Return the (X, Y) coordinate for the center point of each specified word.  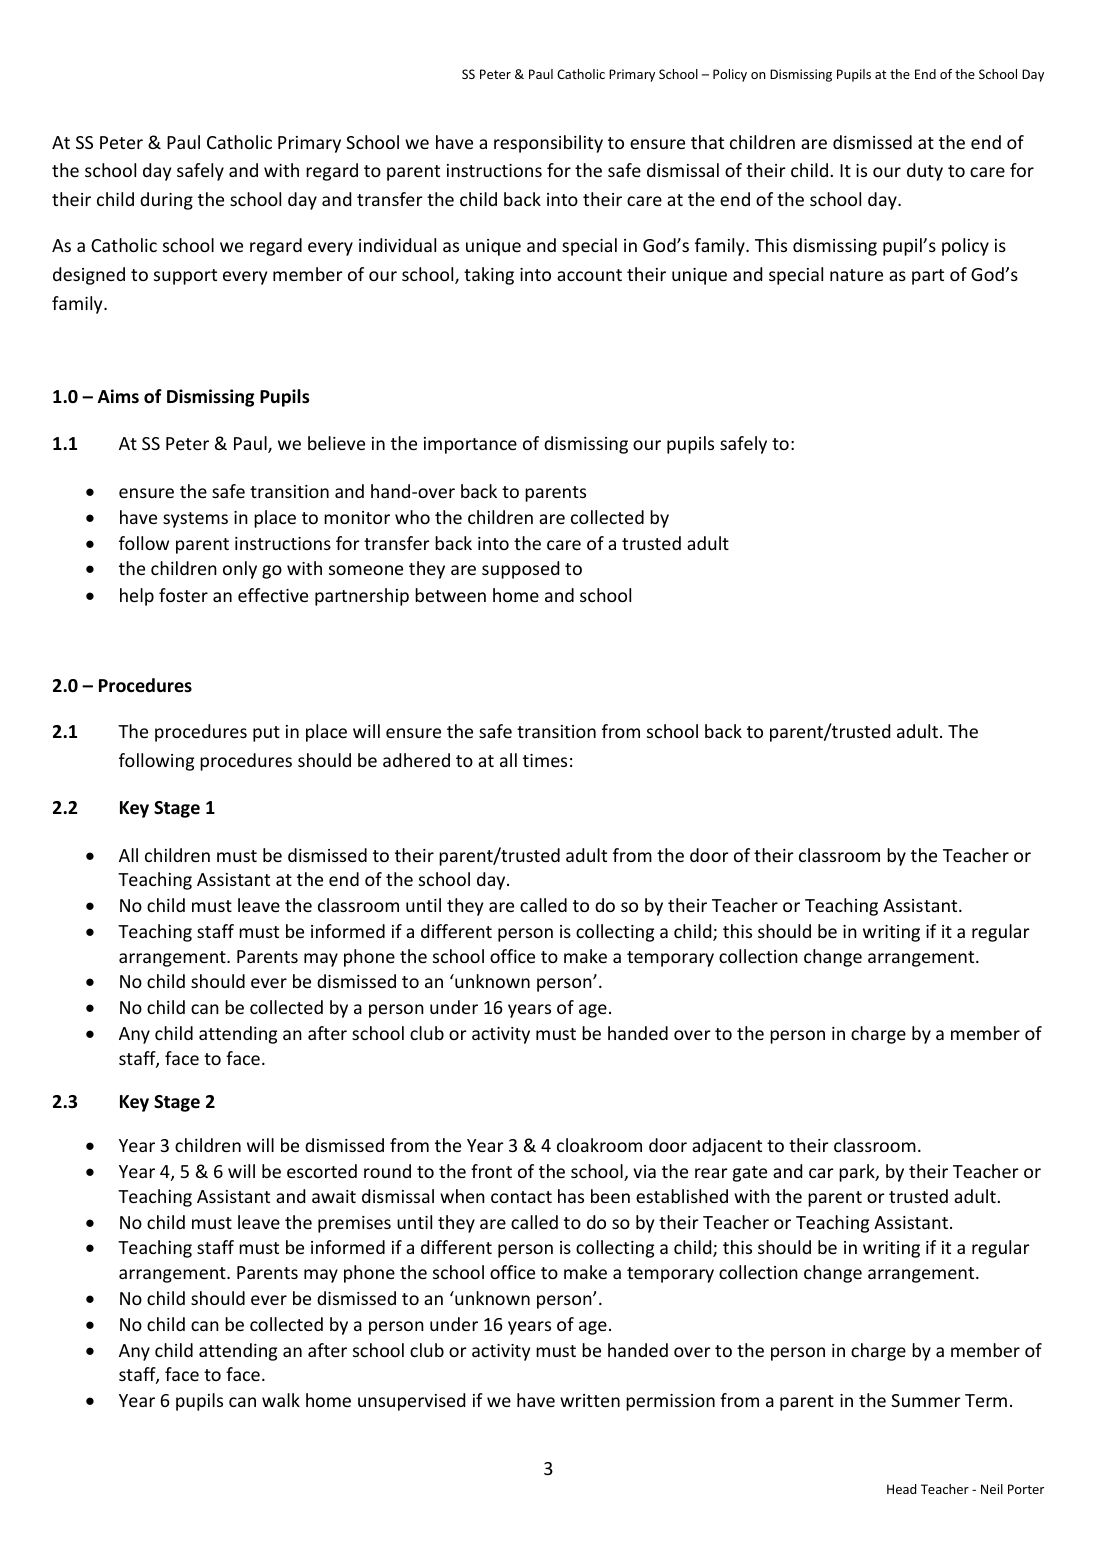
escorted (322, 1171)
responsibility (548, 144)
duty (925, 172)
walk (281, 1400)
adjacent (727, 1147)
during (166, 201)
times (545, 760)
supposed (520, 570)
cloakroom (599, 1145)
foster (183, 595)
